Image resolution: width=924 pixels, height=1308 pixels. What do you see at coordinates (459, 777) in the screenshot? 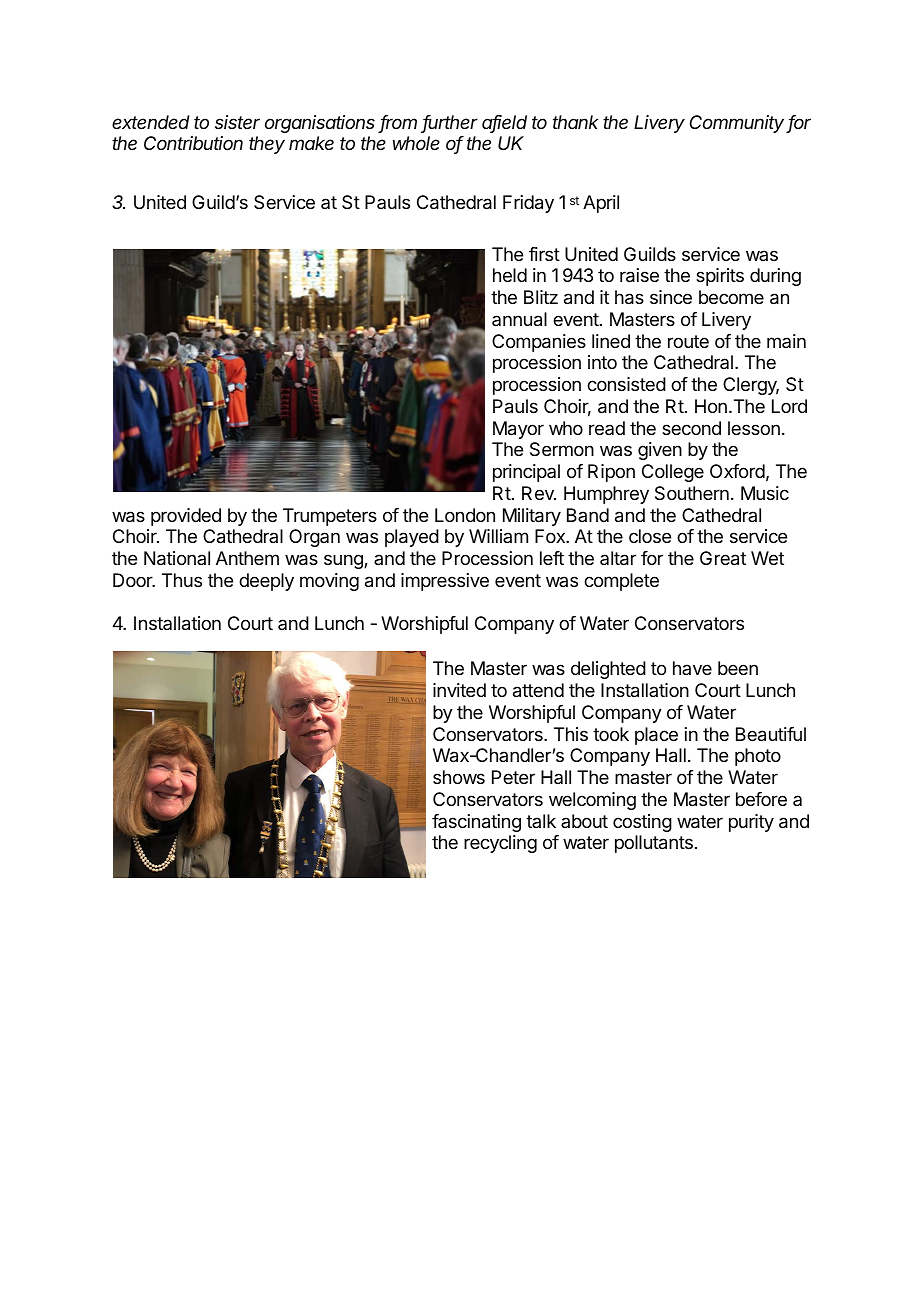
I see `shows` at bounding box center [459, 777].
